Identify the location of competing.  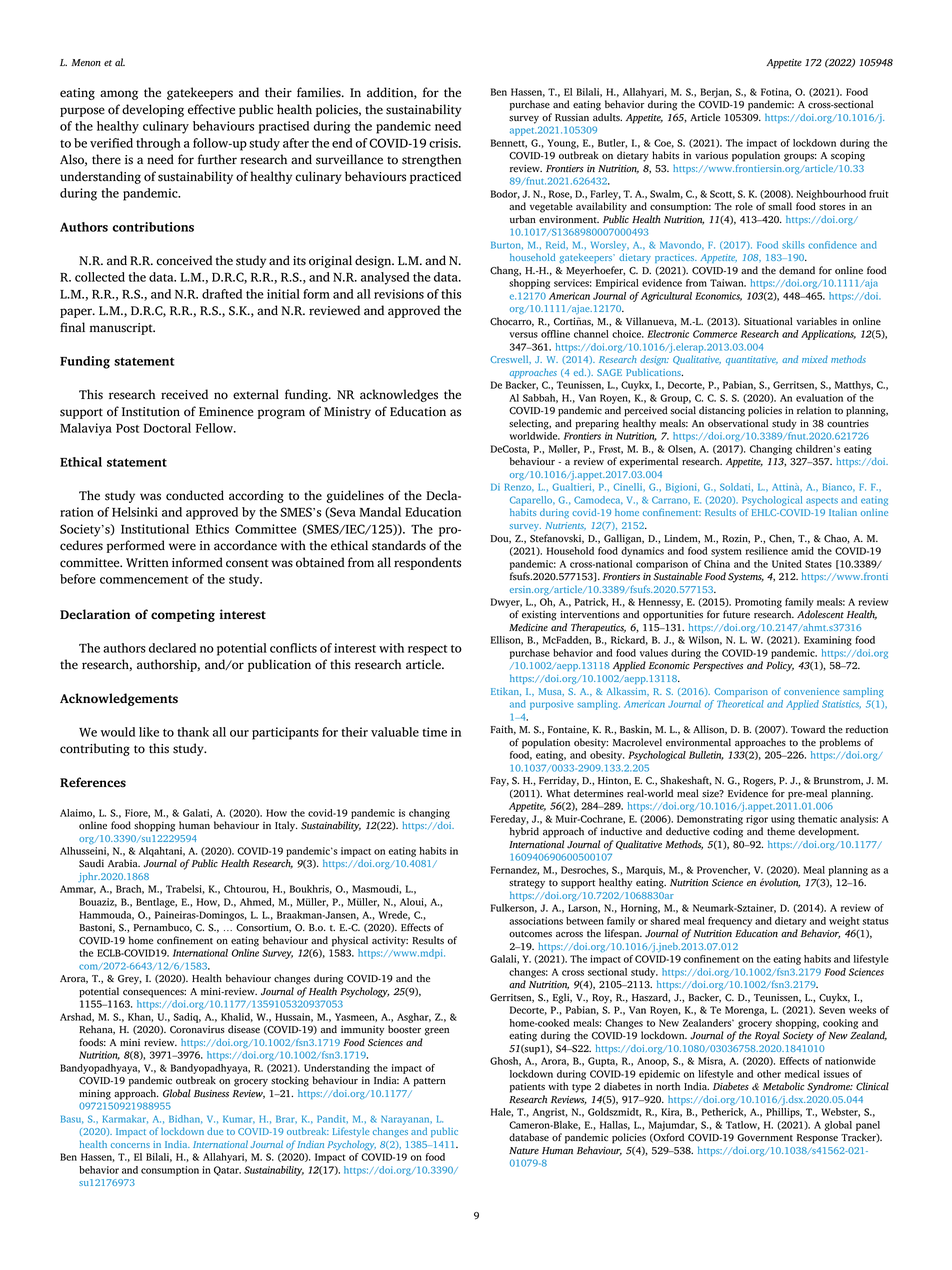
(183, 615).
